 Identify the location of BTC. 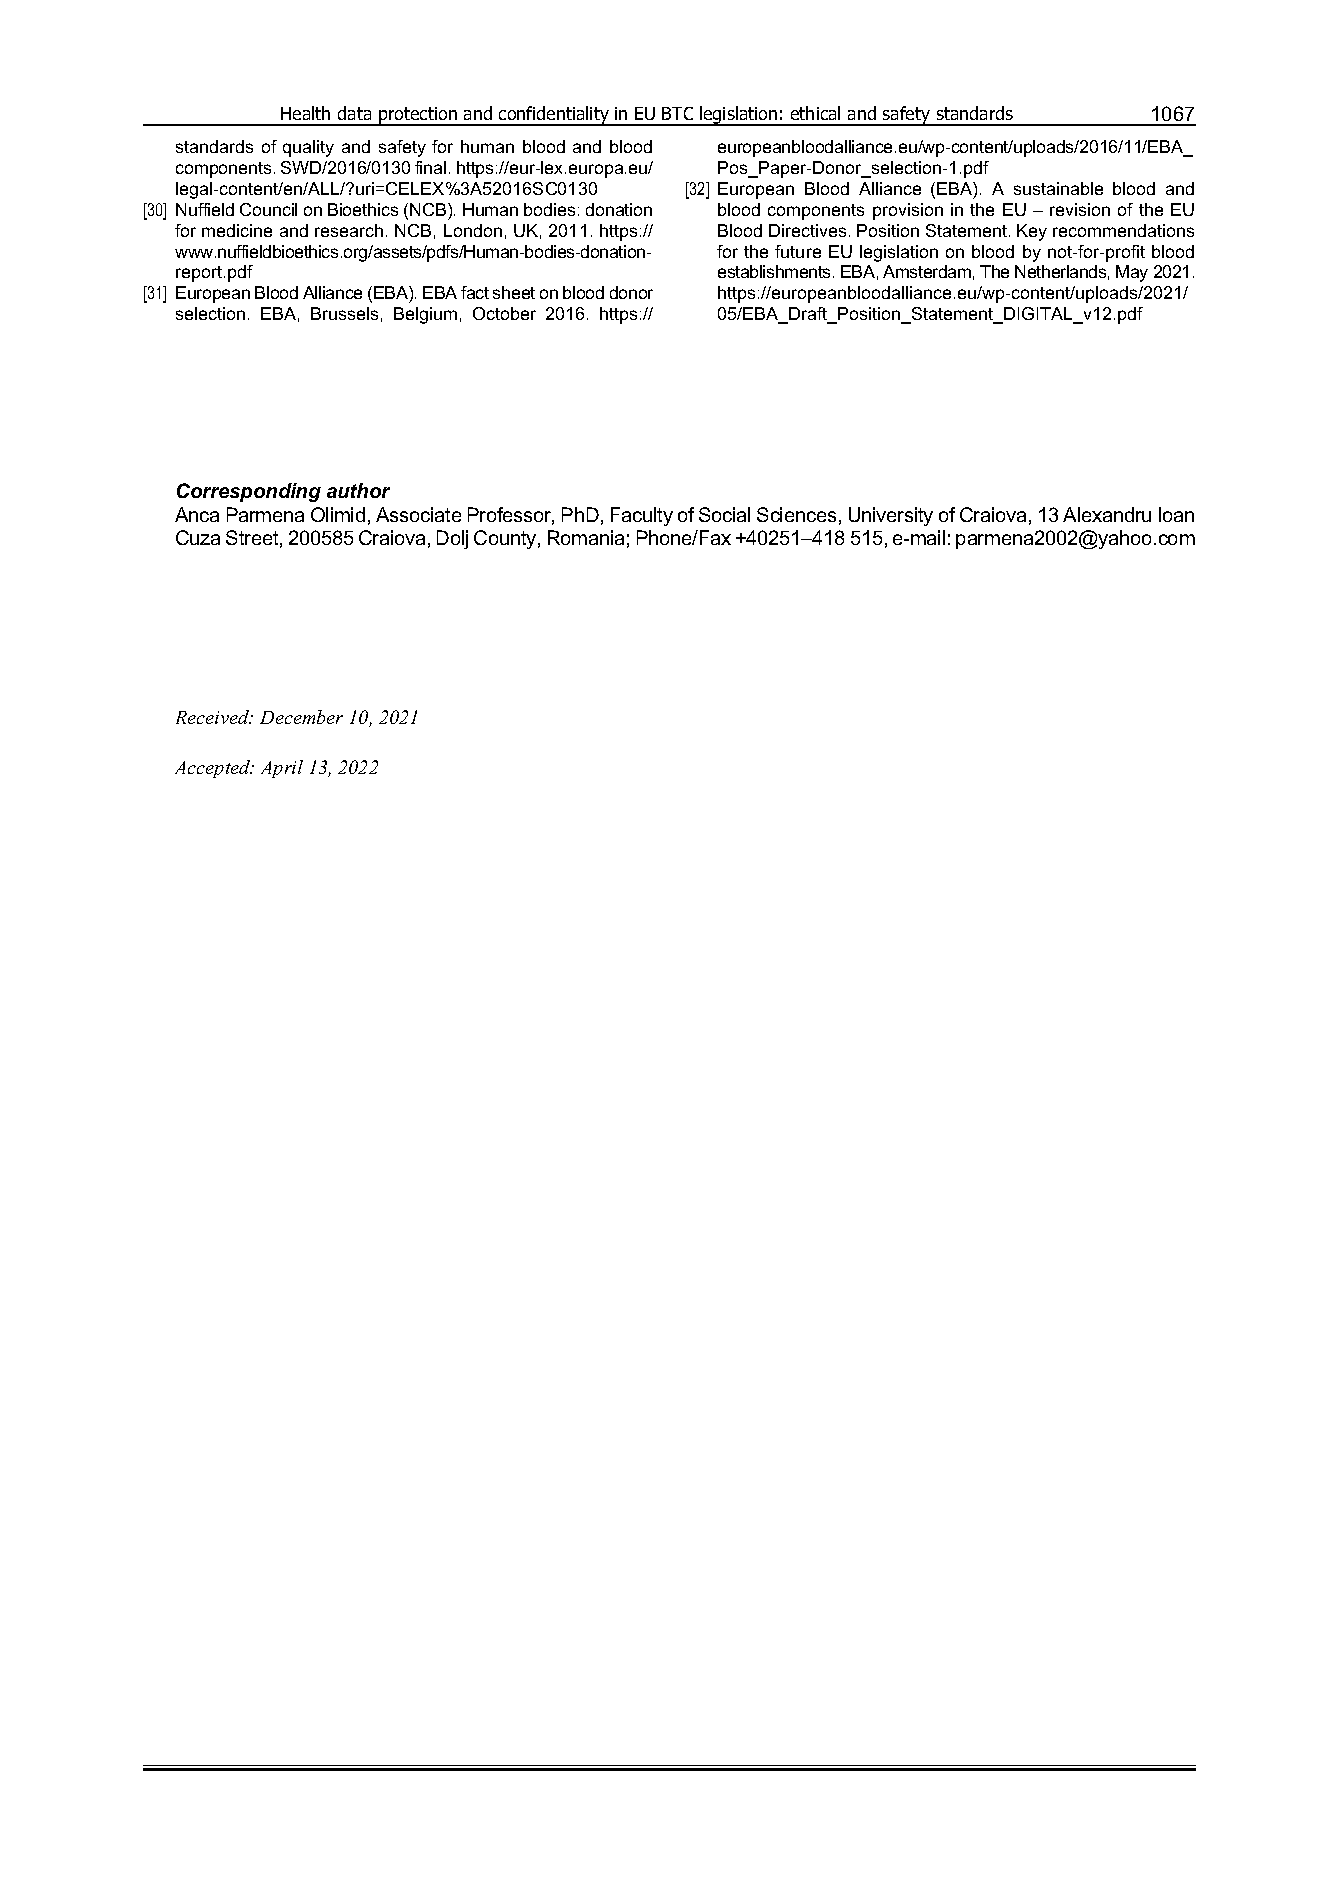
(677, 113).
